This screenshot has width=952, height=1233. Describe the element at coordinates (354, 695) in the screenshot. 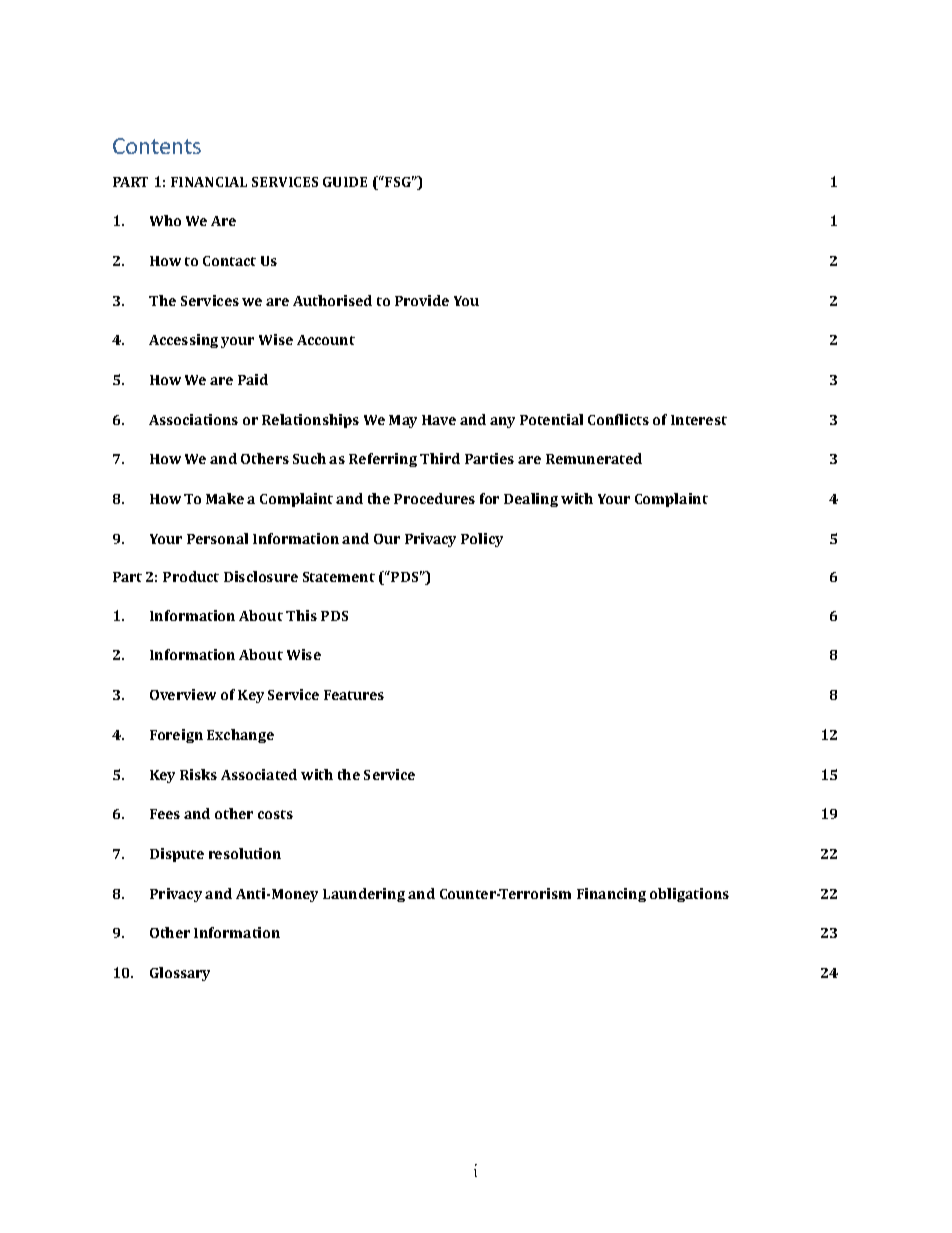

I see `Features` at that location.
